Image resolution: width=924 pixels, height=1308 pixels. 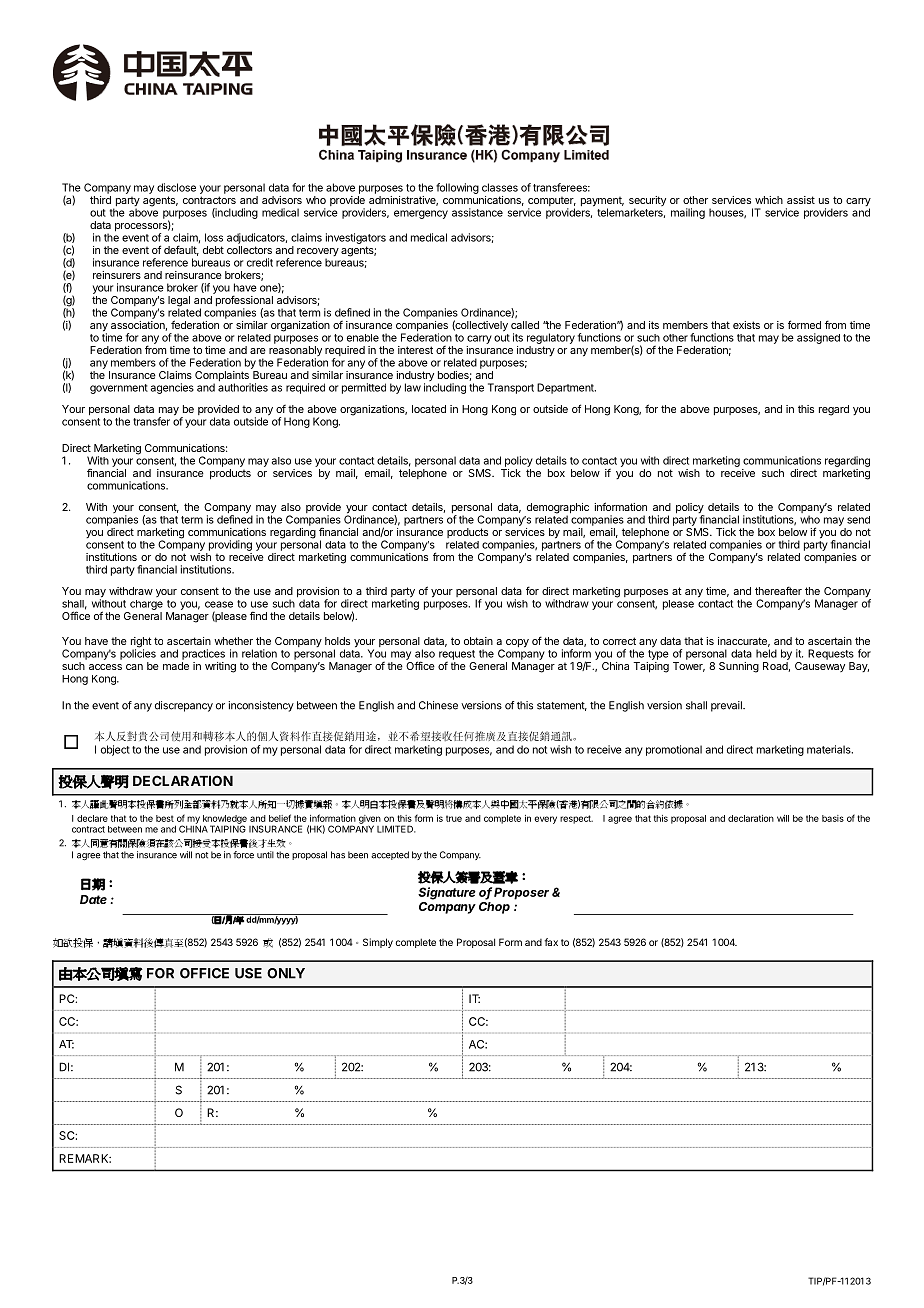 What do you see at coordinates (438, 705) in the image?
I see `Chinese` at bounding box center [438, 705].
